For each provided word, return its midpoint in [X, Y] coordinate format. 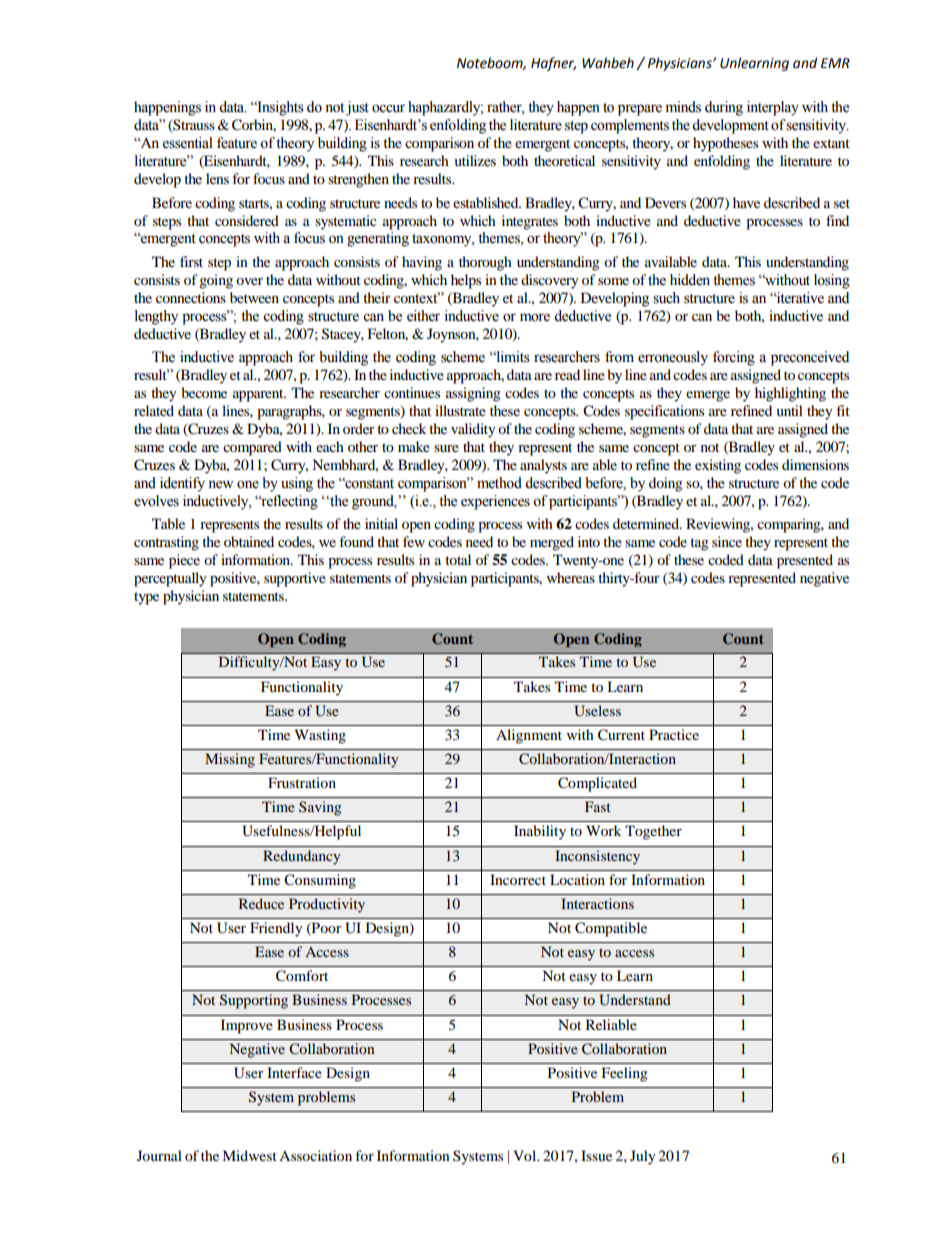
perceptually [170, 579]
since [727, 541]
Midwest [249, 1155]
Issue [596, 1155]
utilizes [475, 160]
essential [188, 143]
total [458, 559]
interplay [773, 108]
